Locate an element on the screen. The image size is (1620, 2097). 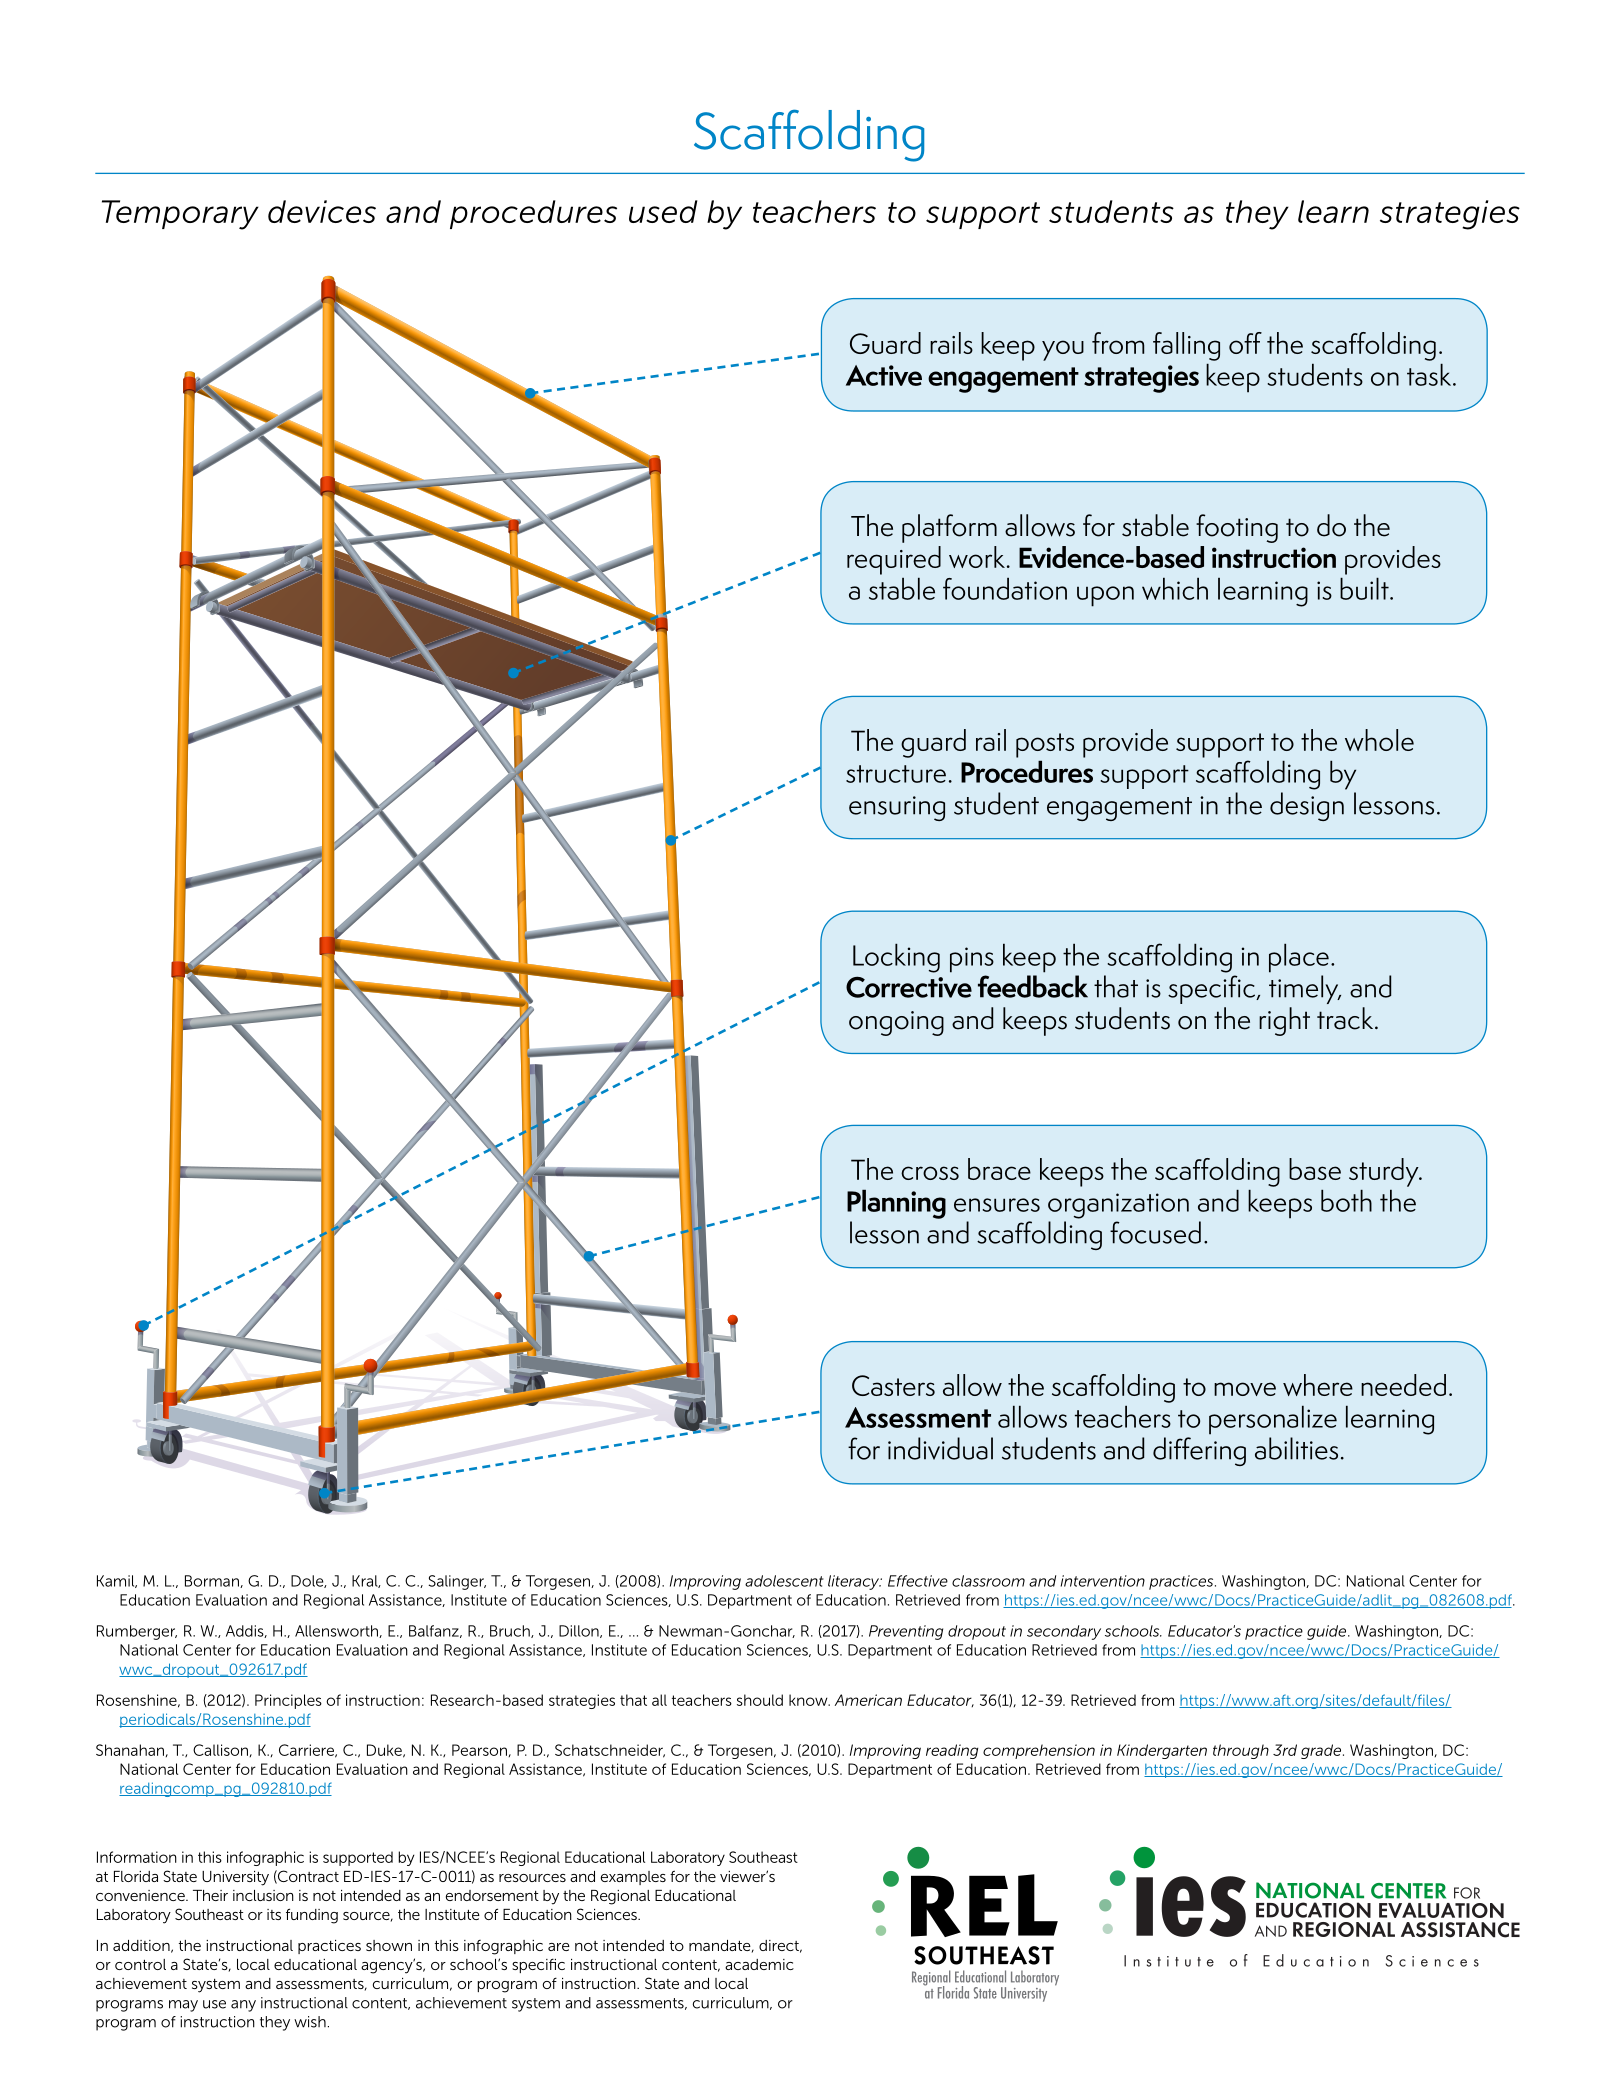
devices is located at coordinates (322, 211).
